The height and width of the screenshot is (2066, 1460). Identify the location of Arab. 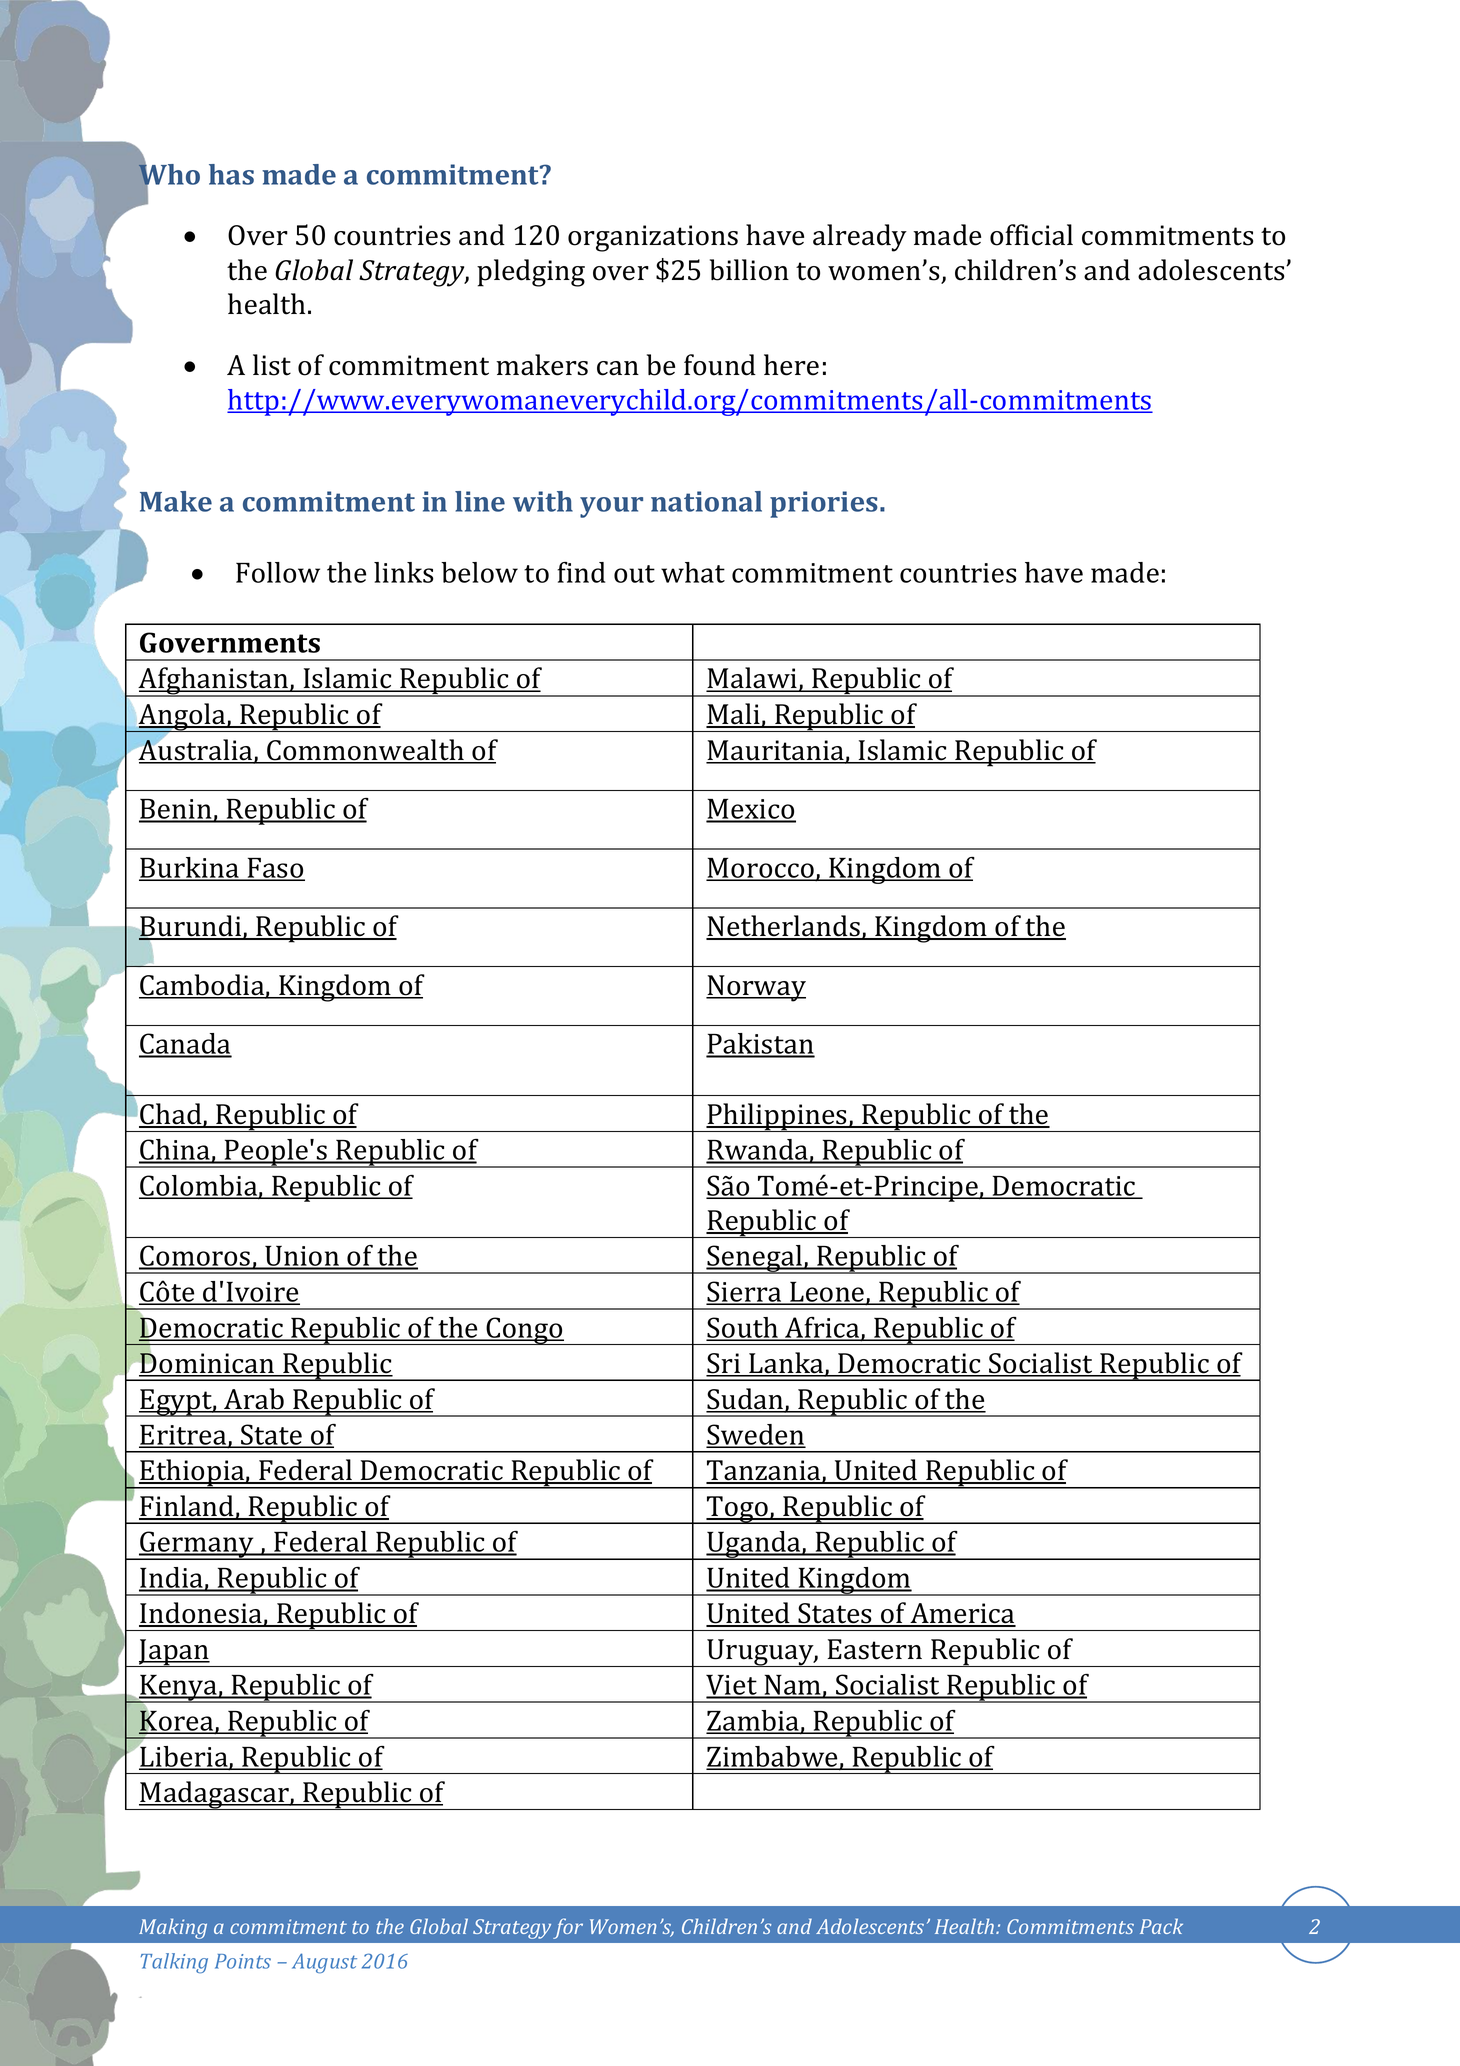
(254, 1400).
